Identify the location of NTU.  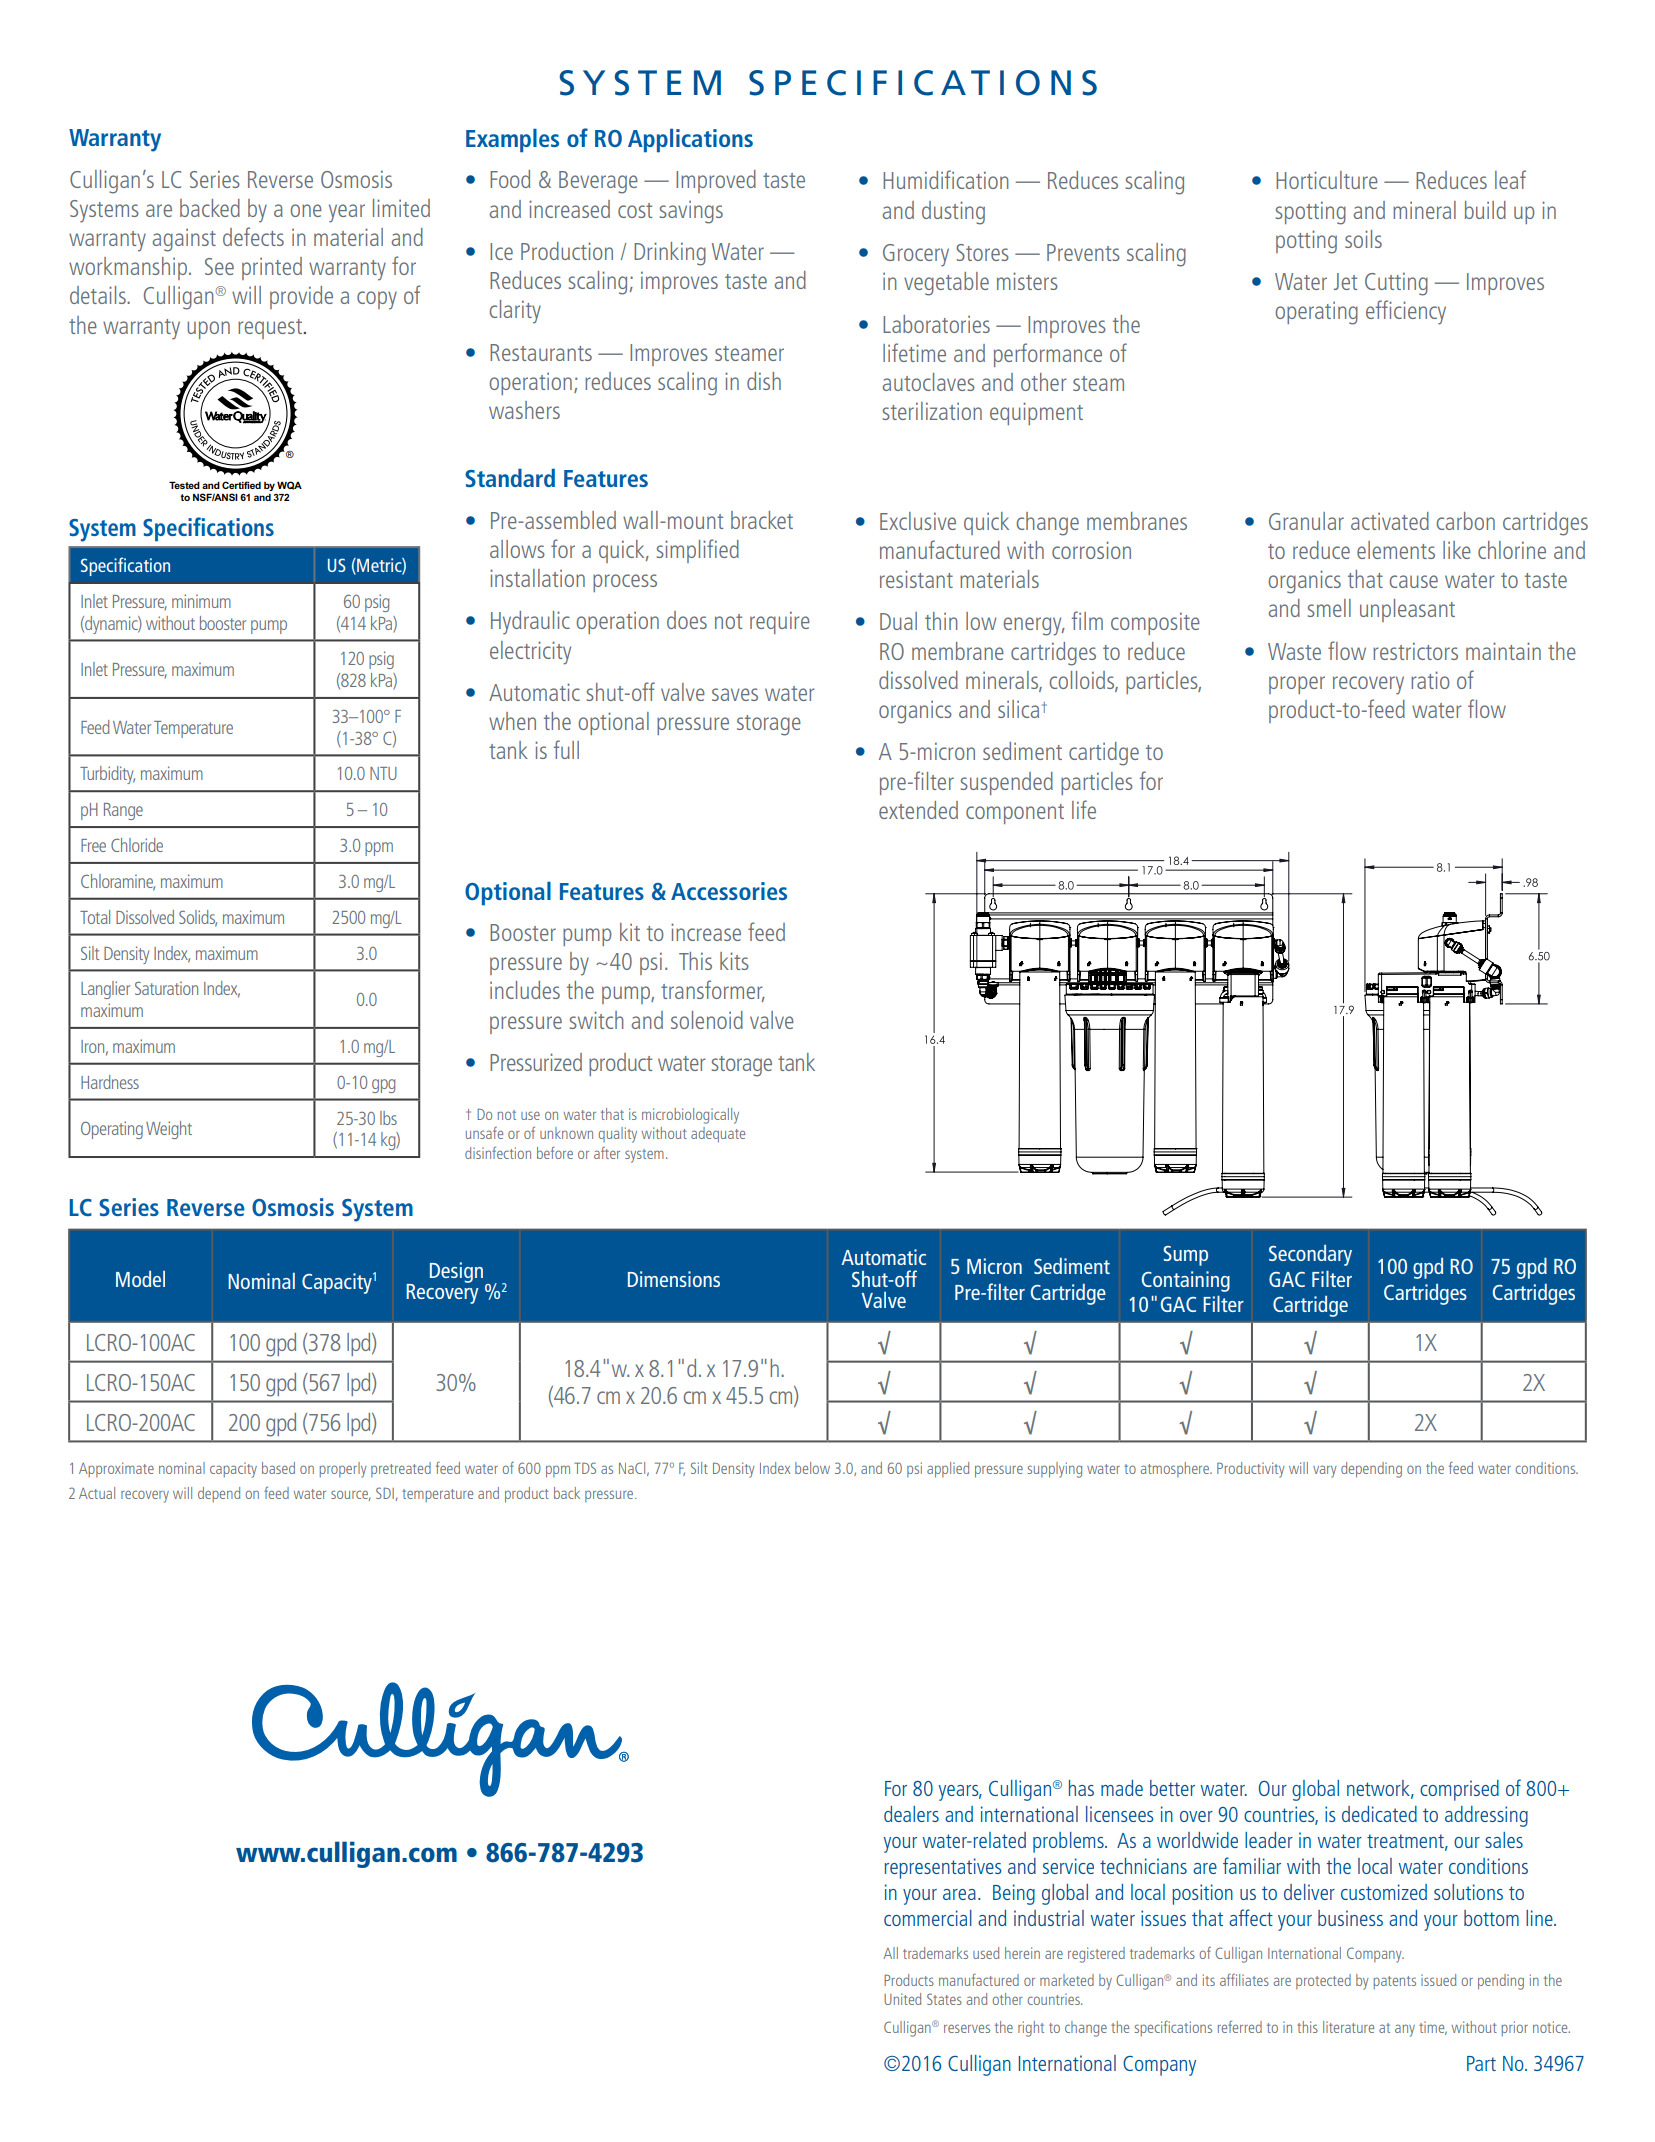
(383, 773).
